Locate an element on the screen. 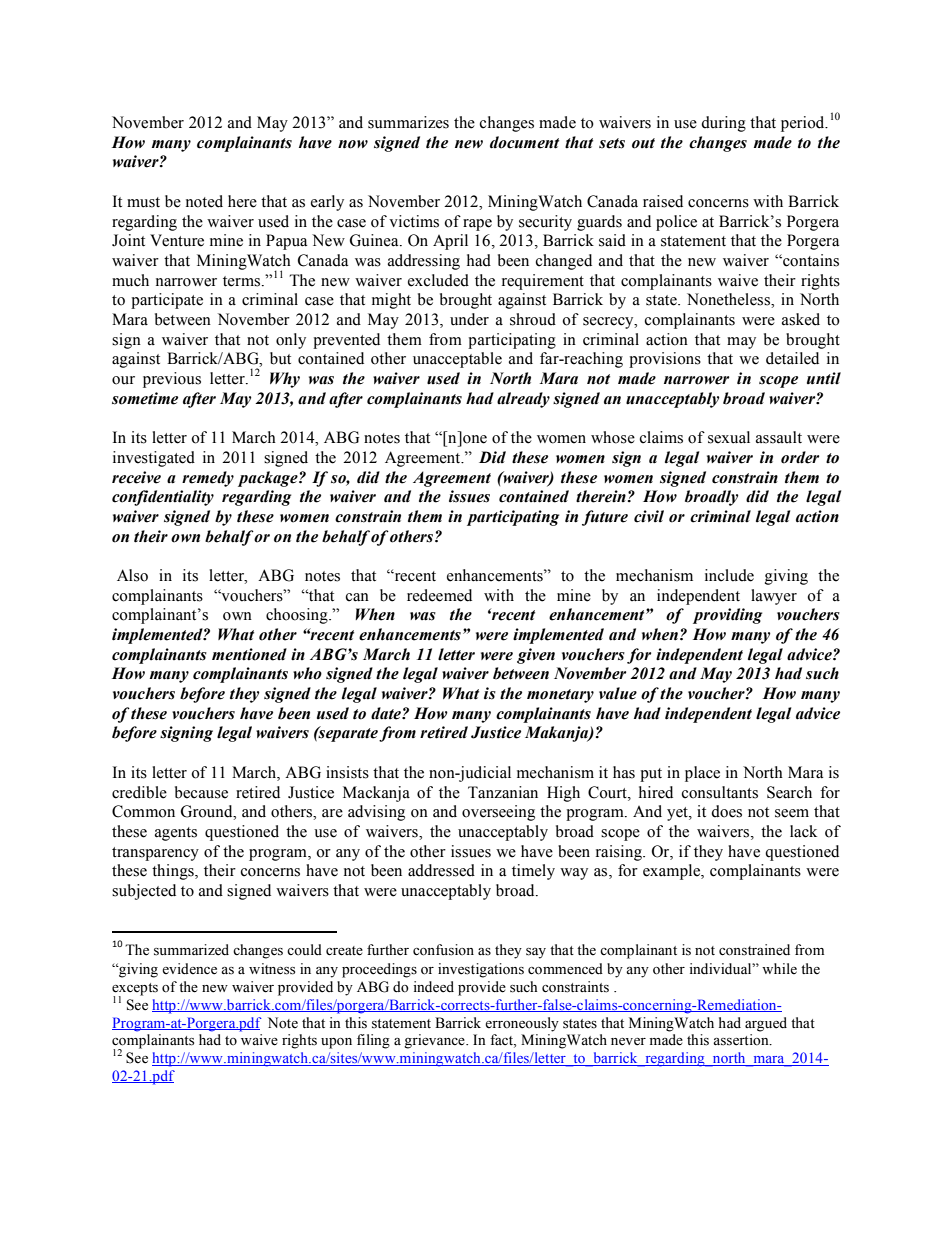  Also is located at coordinates (132, 575).
